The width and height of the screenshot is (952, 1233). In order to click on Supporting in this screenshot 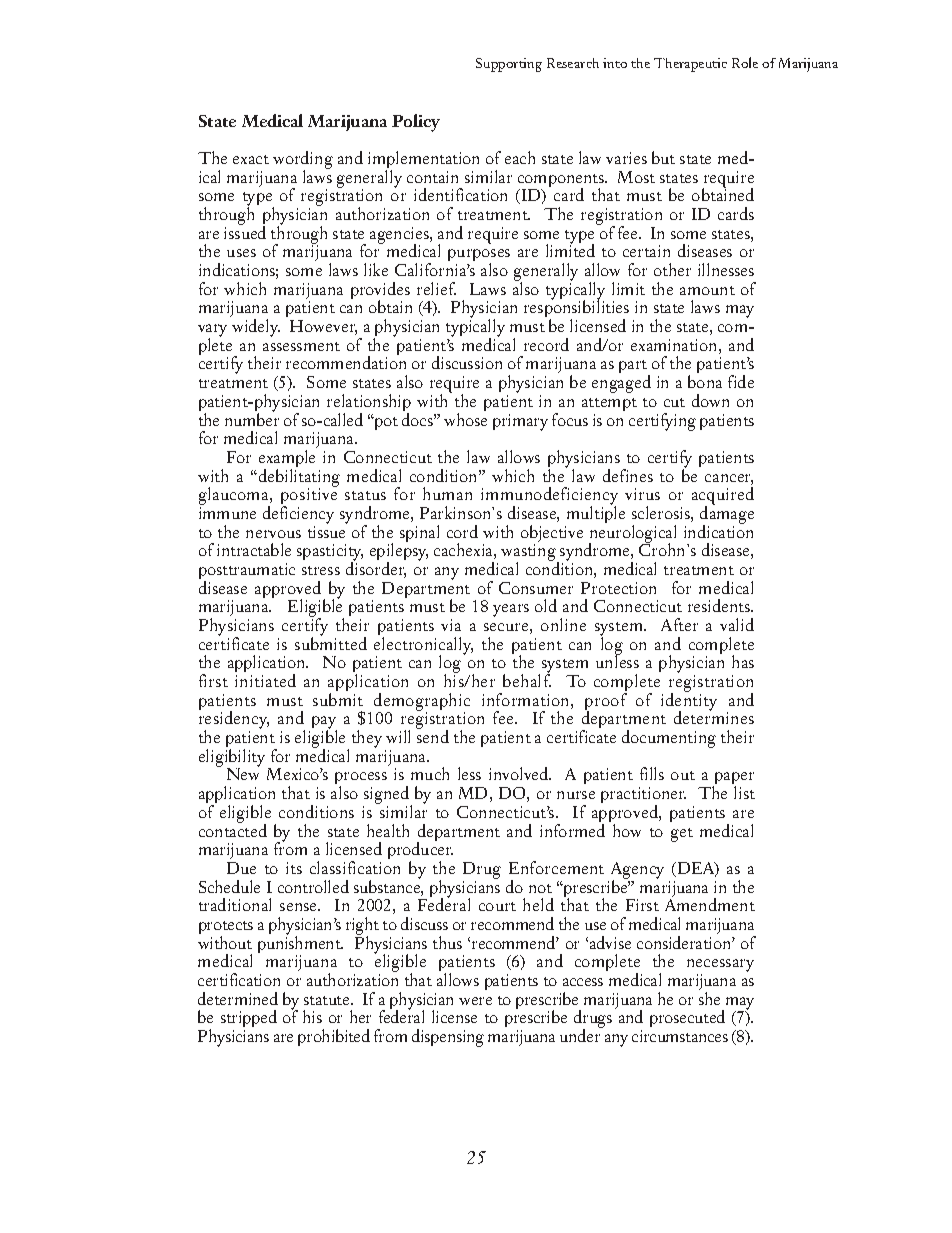, I will do `click(509, 65)`.
